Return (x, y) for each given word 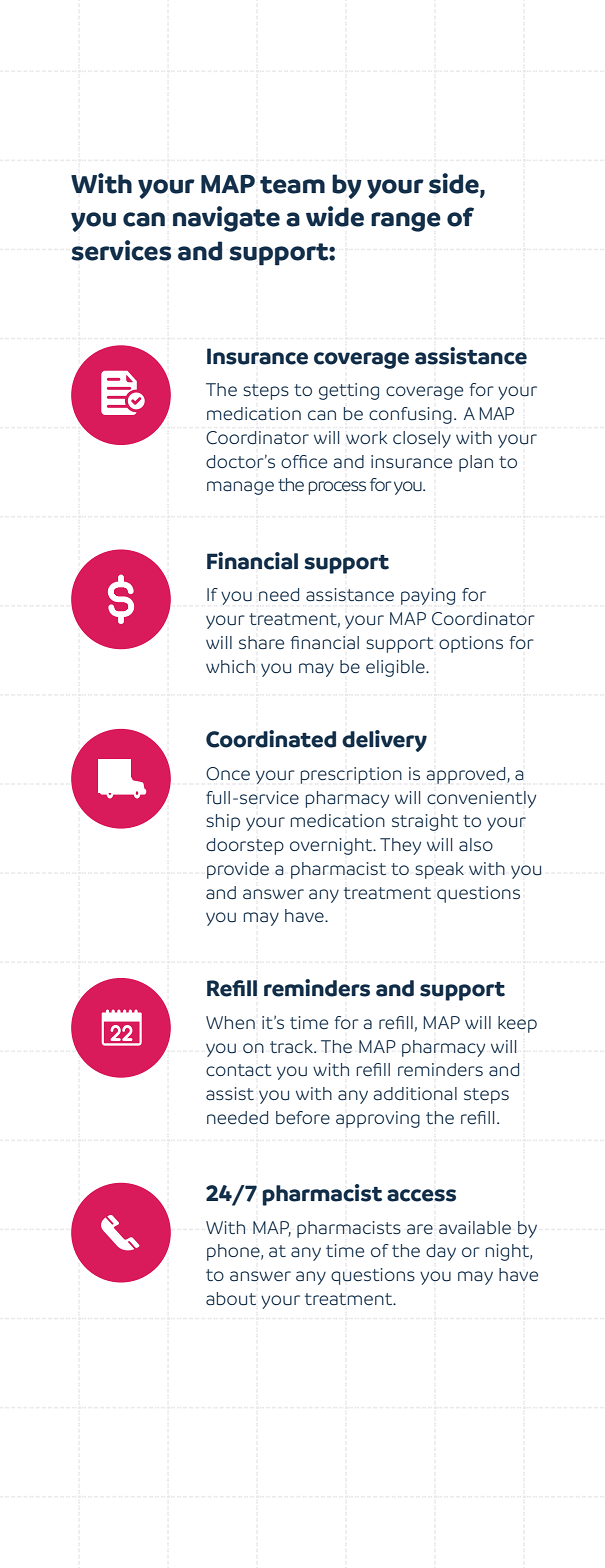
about (231, 1299)
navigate (226, 219)
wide (335, 216)
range (406, 222)
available (475, 1228)
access (421, 1195)
